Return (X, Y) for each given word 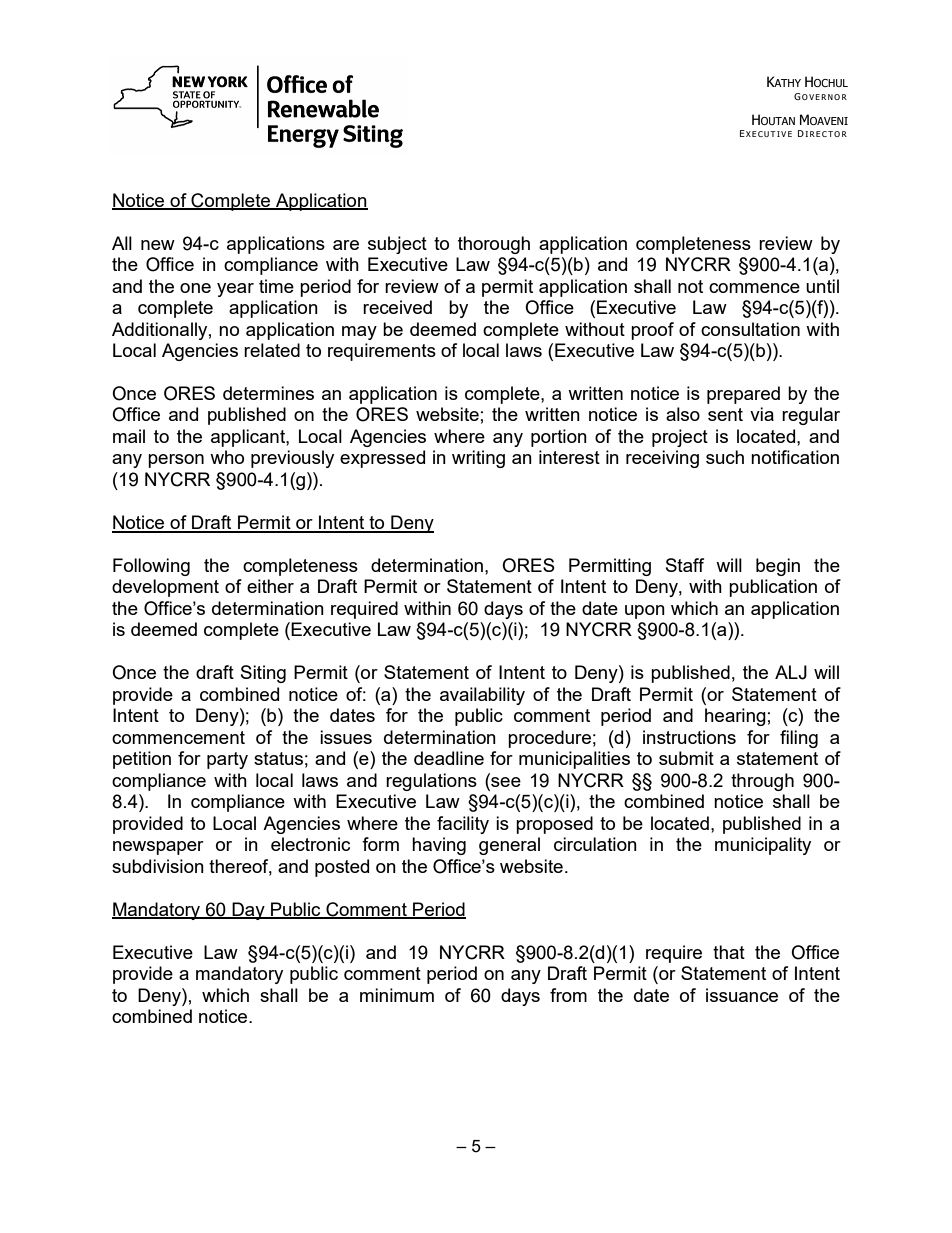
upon (645, 612)
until (822, 286)
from (568, 995)
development (165, 588)
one (195, 288)
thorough (494, 245)
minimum (397, 995)
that (729, 952)
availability (482, 696)
